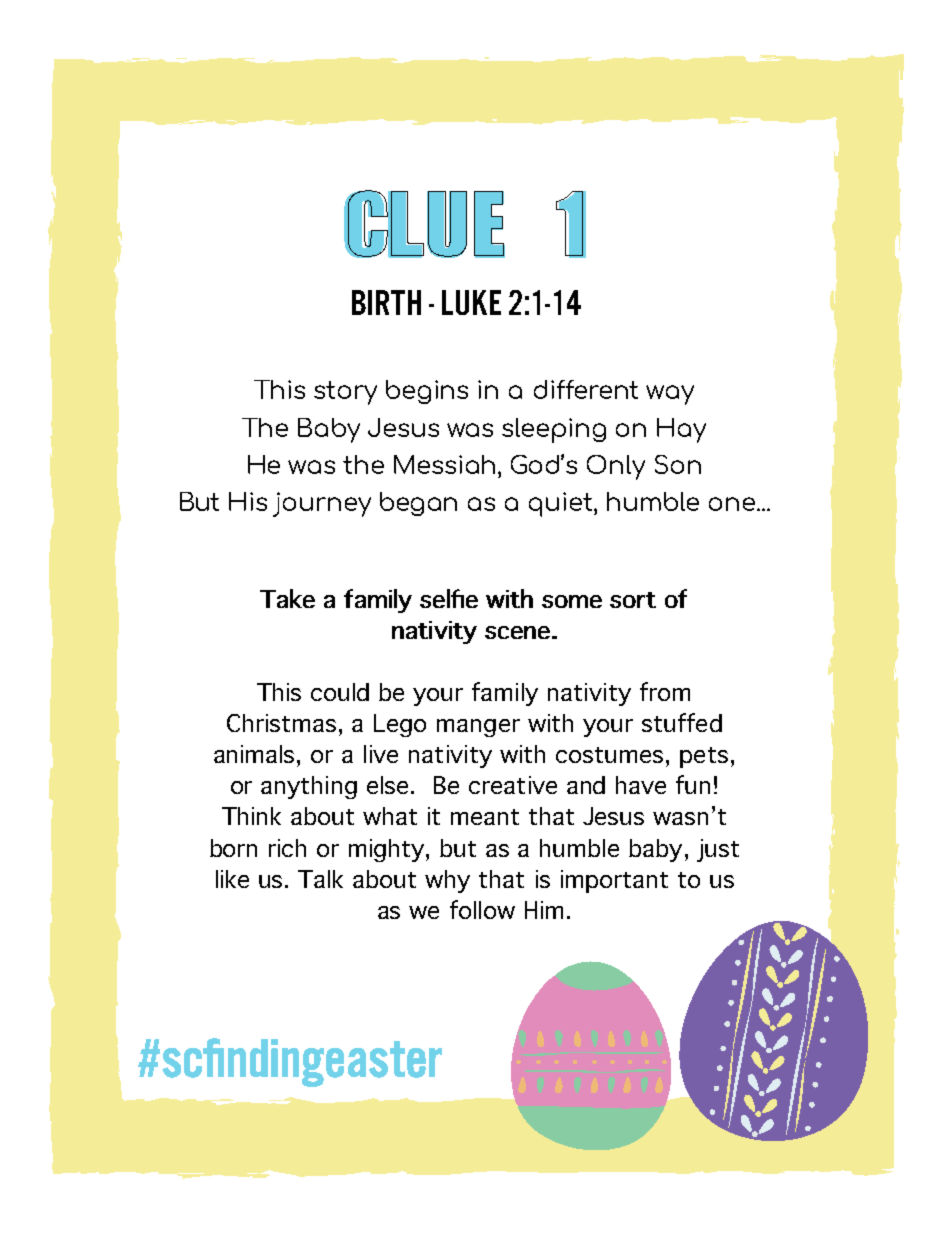  Describe the element at coordinates (633, 600) in the page. I see `sort` at that location.
